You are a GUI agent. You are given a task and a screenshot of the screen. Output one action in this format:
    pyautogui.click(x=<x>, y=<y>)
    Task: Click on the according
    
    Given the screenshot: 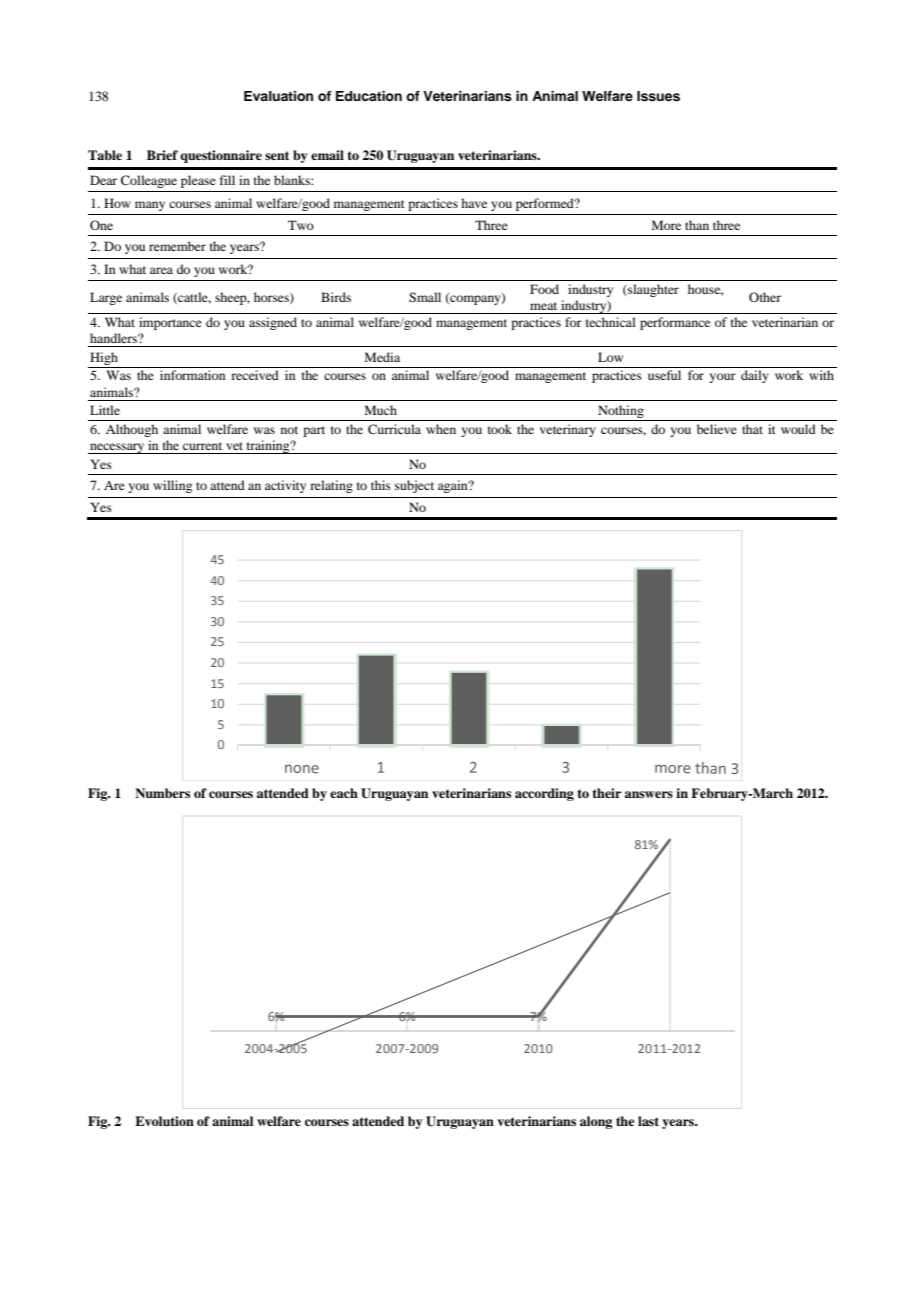 What is the action you would take?
    pyautogui.click(x=544, y=794)
